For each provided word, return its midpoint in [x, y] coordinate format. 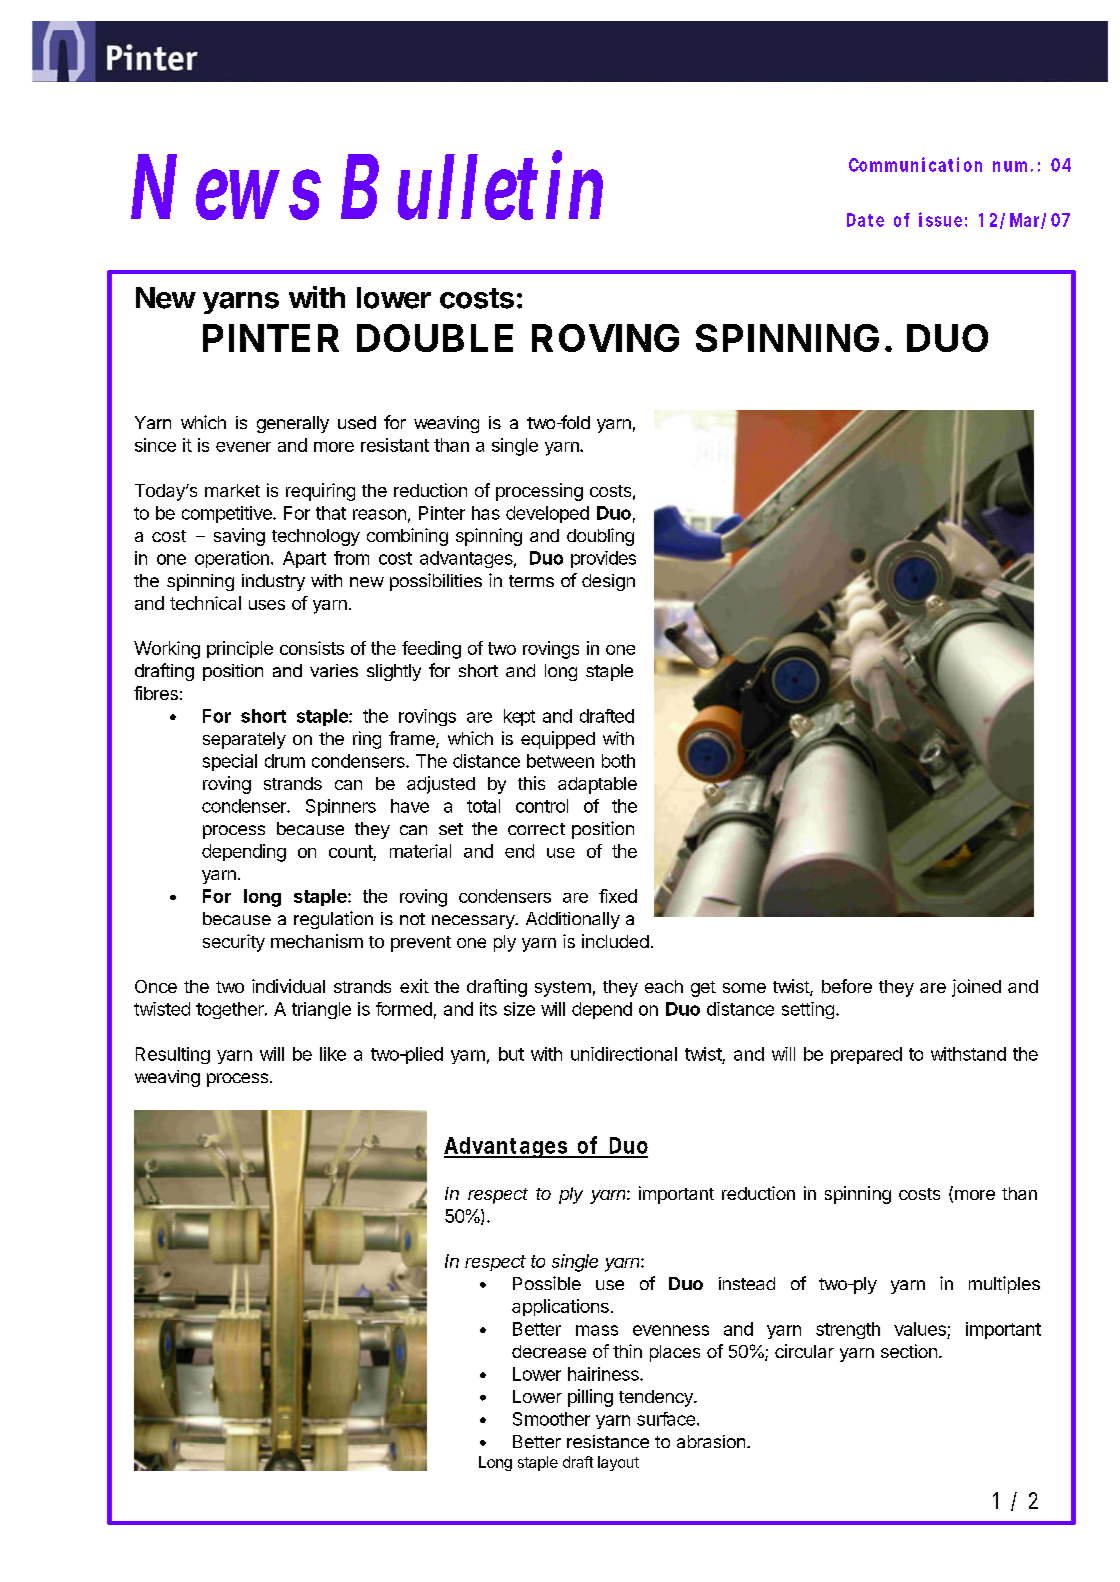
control [542, 806]
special [230, 762]
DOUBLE [435, 338]
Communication [915, 164]
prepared [866, 1055]
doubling [600, 537]
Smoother [551, 1419]
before [847, 986]
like [333, 1054]
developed [547, 514]
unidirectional [624, 1054]
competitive [228, 514]
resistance [608, 1441]
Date [865, 220]
